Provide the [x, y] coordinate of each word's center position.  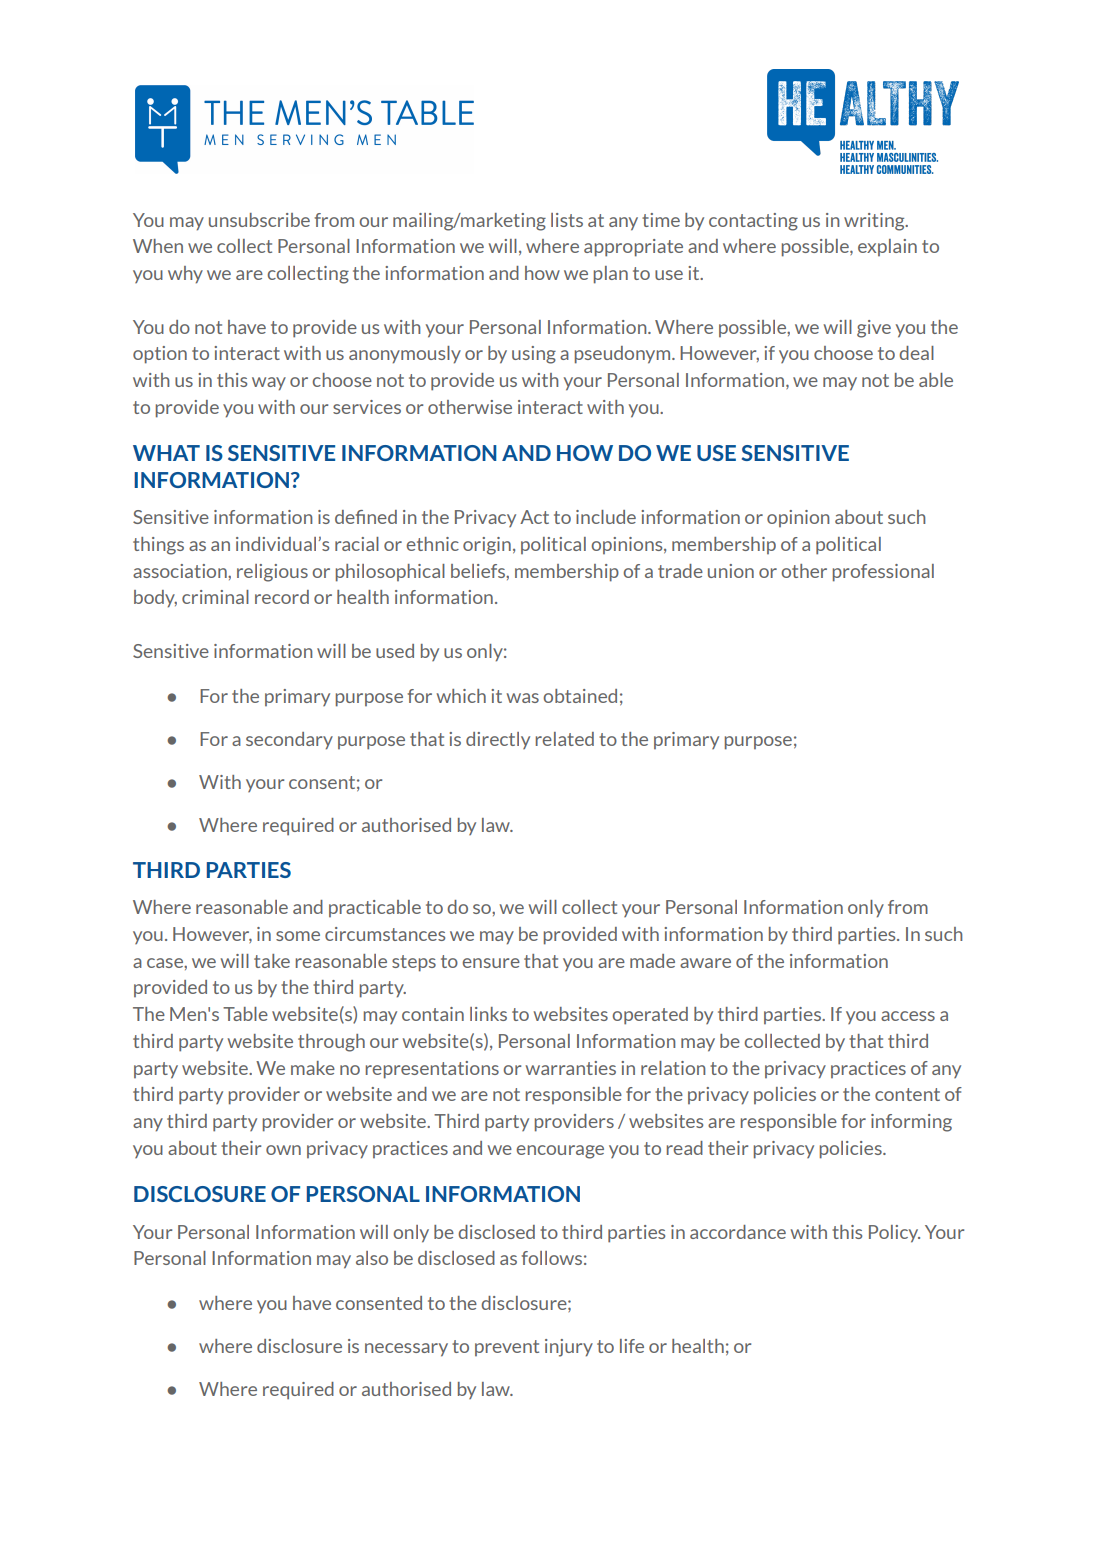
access [908, 1016]
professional [883, 573]
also [372, 1258]
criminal [215, 597]
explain [887, 247]
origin [487, 546]
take [272, 961]
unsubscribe [259, 220]
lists [567, 220]
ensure [491, 963]
